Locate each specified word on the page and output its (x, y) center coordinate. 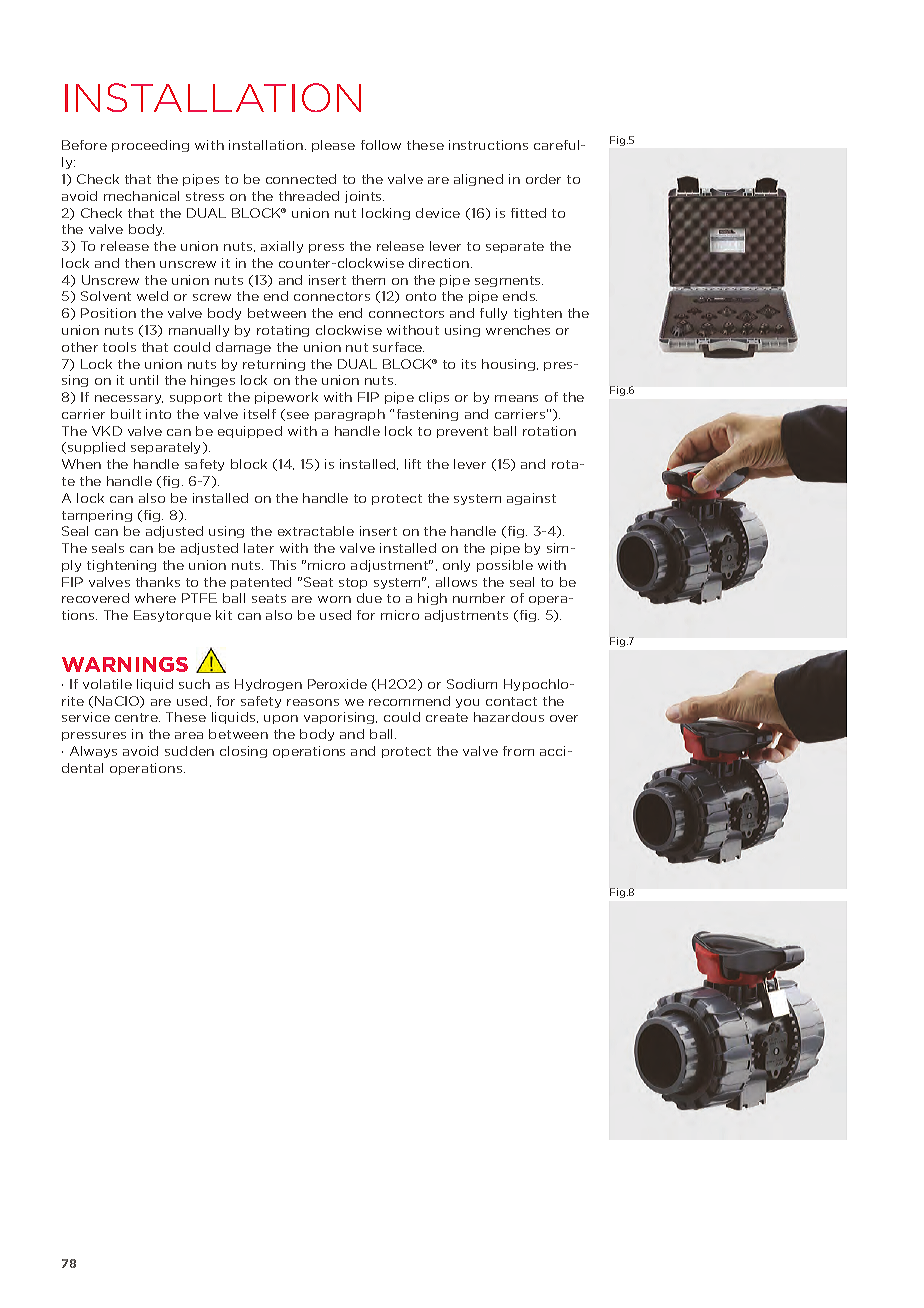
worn (334, 599)
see (298, 415)
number (479, 598)
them (368, 280)
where (155, 598)
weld (152, 296)
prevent (462, 432)
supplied (96, 448)
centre (137, 717)
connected (301, 179)
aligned (478, 180)
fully (493, 314)
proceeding (150, 146)
